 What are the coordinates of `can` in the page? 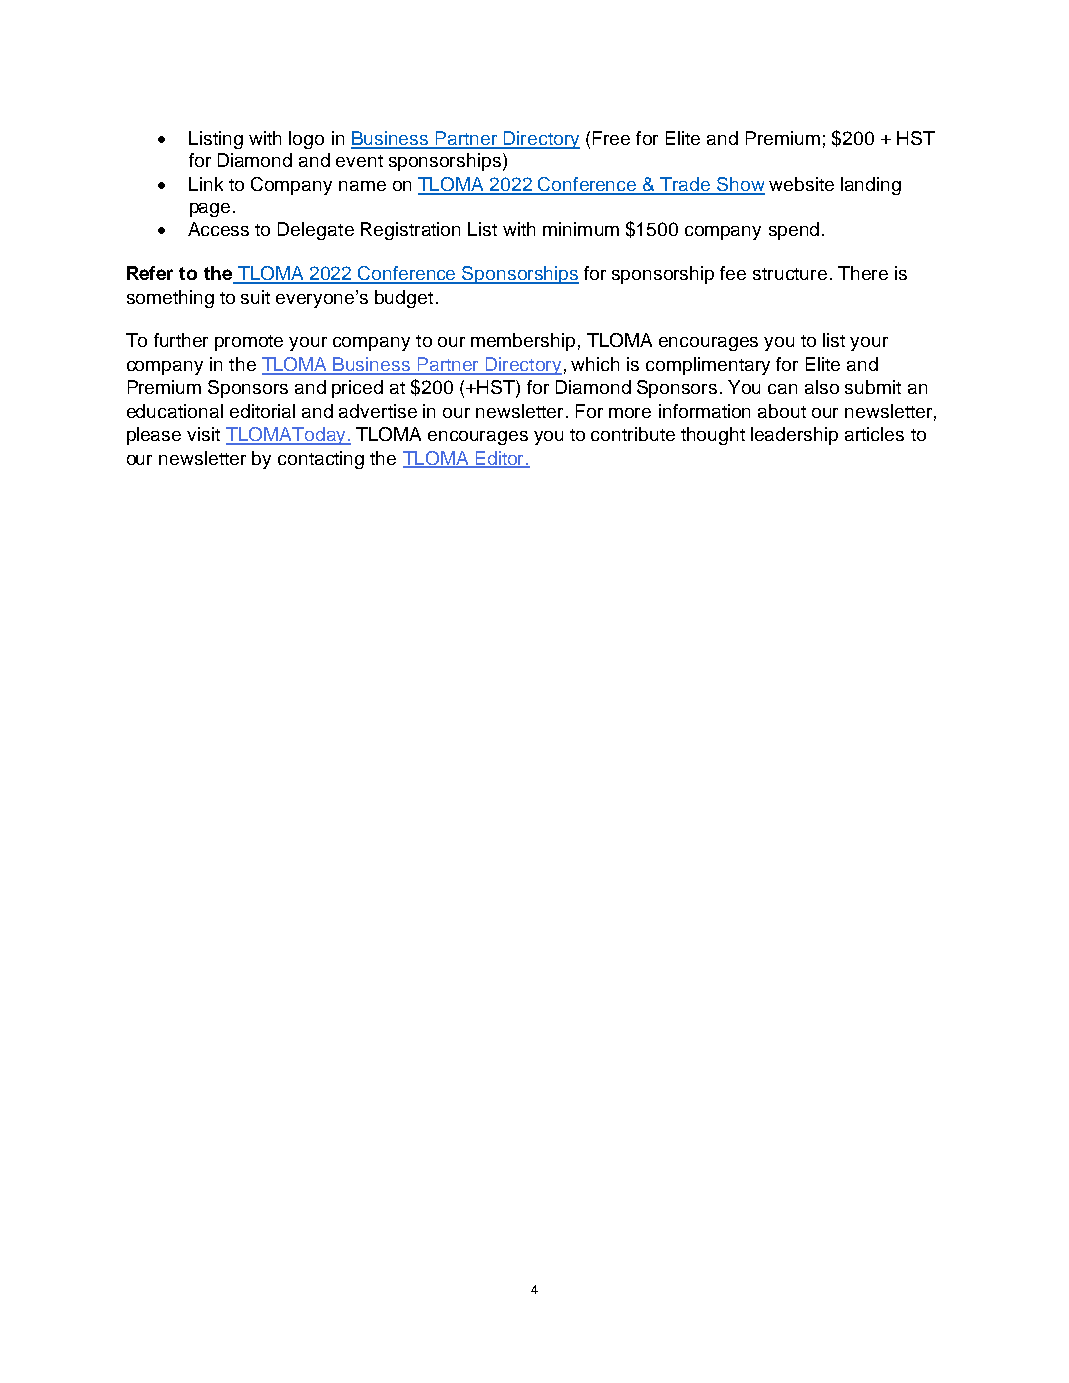 It's located at (782, 389).
